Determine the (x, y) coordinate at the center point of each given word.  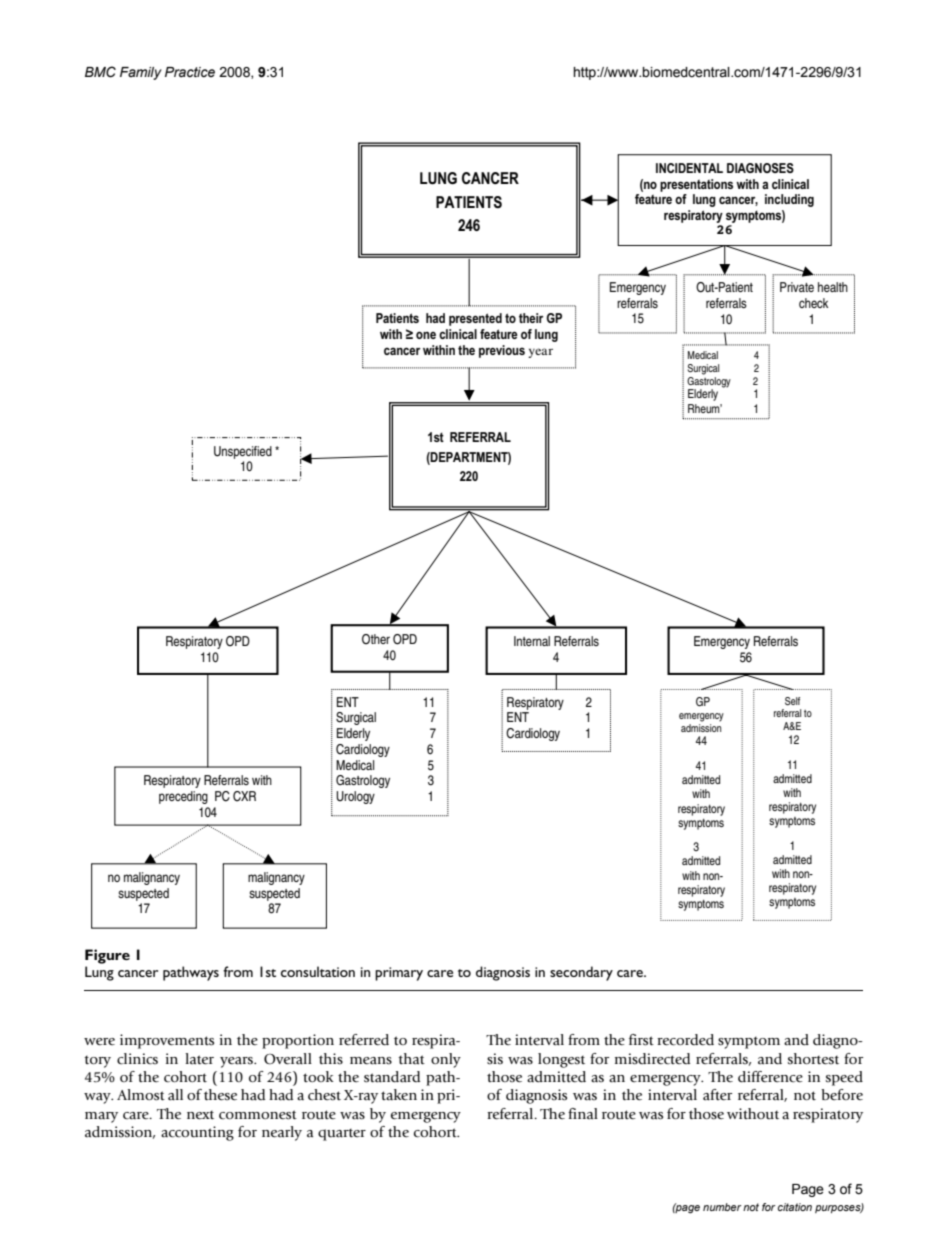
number (722, 1207)
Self (792, 701)
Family (141, 73)
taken (399, 1095)
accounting (197, 1133)
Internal (532, 641)
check (813, 303)
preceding (183, 797)
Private (797, 287)
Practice (190, 72)
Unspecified (243, 452)
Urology (355, 797)
